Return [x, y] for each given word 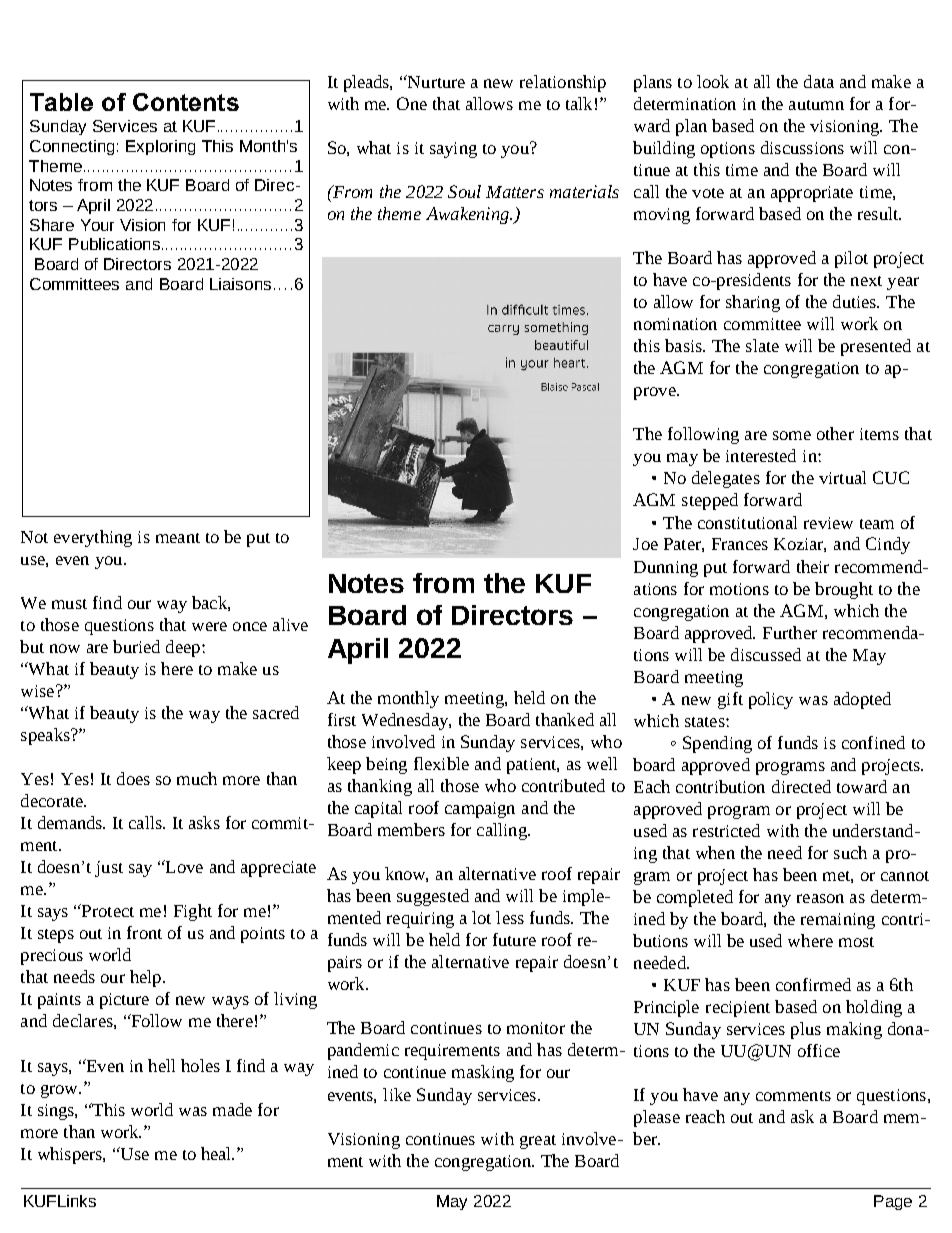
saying [453, 150]
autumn [816, 105]
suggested [433, 897]
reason [820, 898]
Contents [186, 102]
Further [790, 632]
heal [217, 1153]
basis [684, 345]
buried [136, 646]
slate [762, 345]
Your [97, 225]
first [342, 719]
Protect [107, 910]
